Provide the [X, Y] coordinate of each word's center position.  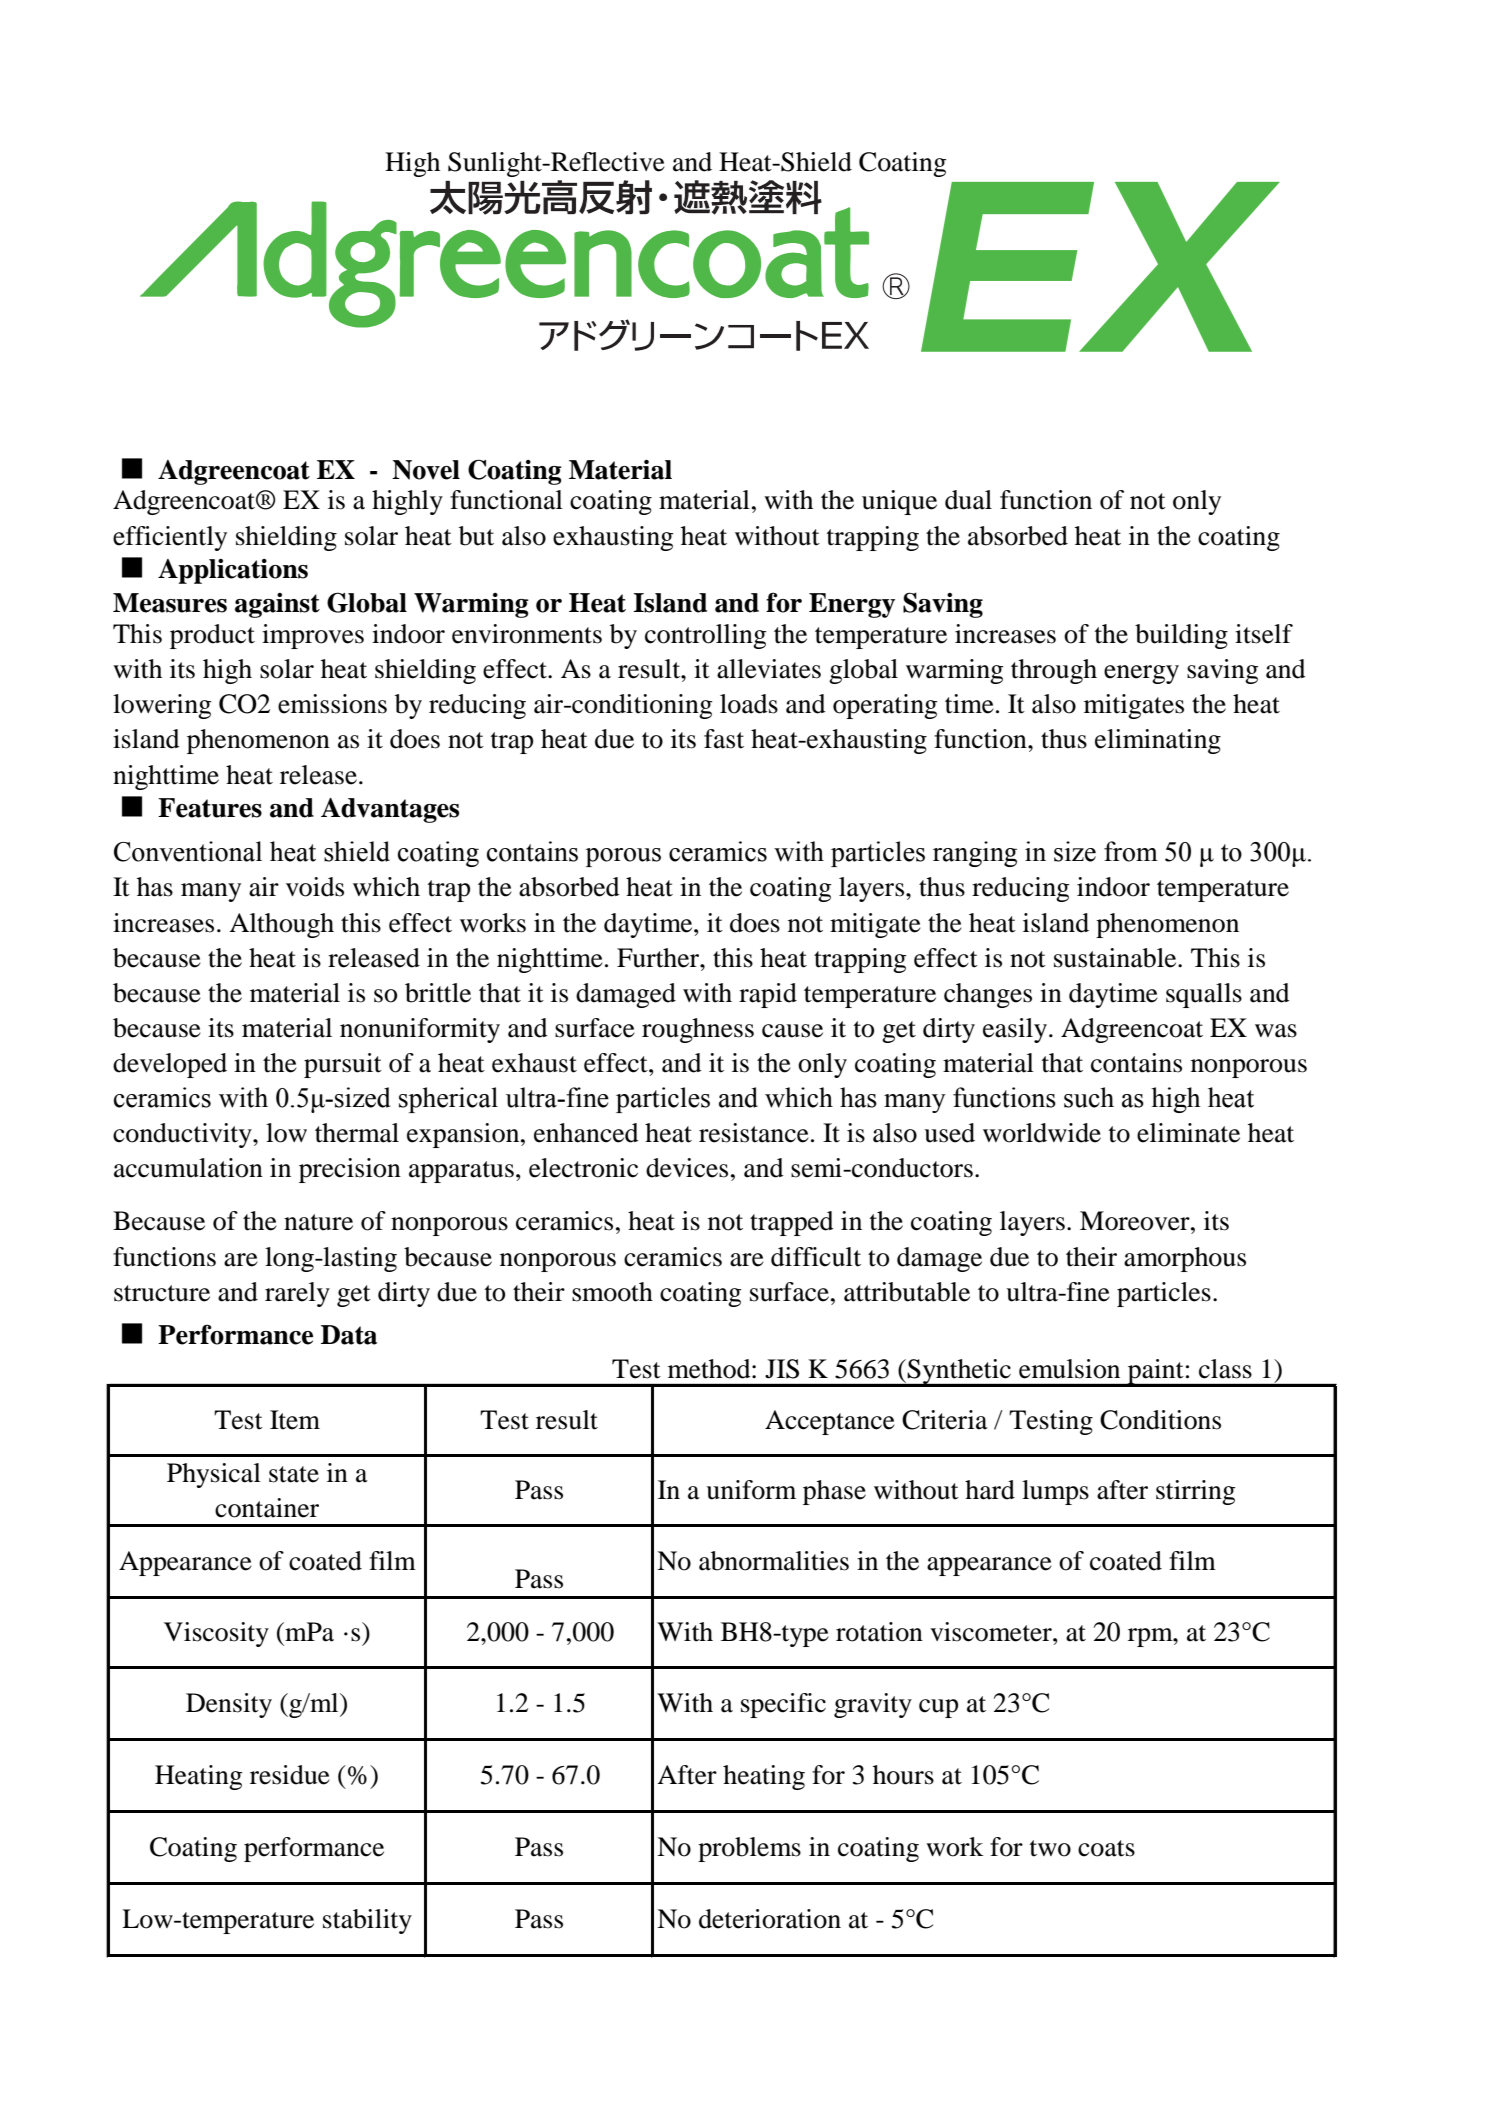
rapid [768, 995]
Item [295, 1420]
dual [968, 500]
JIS [782, 1369]
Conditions [1160, 1420]
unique [899, 502]
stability [367, 1921]
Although [281, 925]
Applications [233, 571]
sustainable [1116, 958]
